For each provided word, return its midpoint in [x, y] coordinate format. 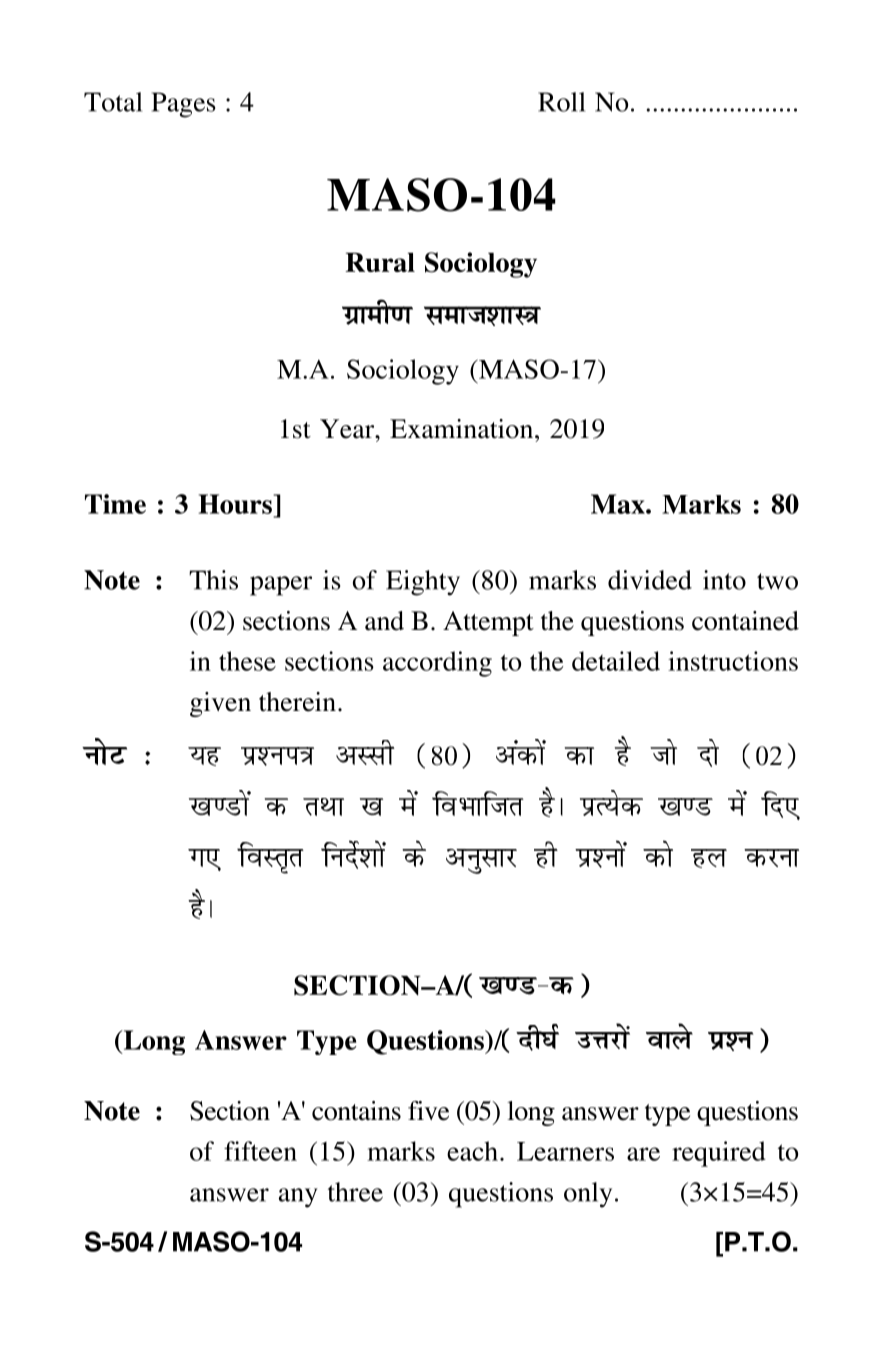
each [472, 1151]
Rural [380, 262]
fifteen [260, 1151]
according [437, 664]
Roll [561, 102]
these [247, 661]
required [719, 1154]
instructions [733, 661]
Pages [184, 105]
